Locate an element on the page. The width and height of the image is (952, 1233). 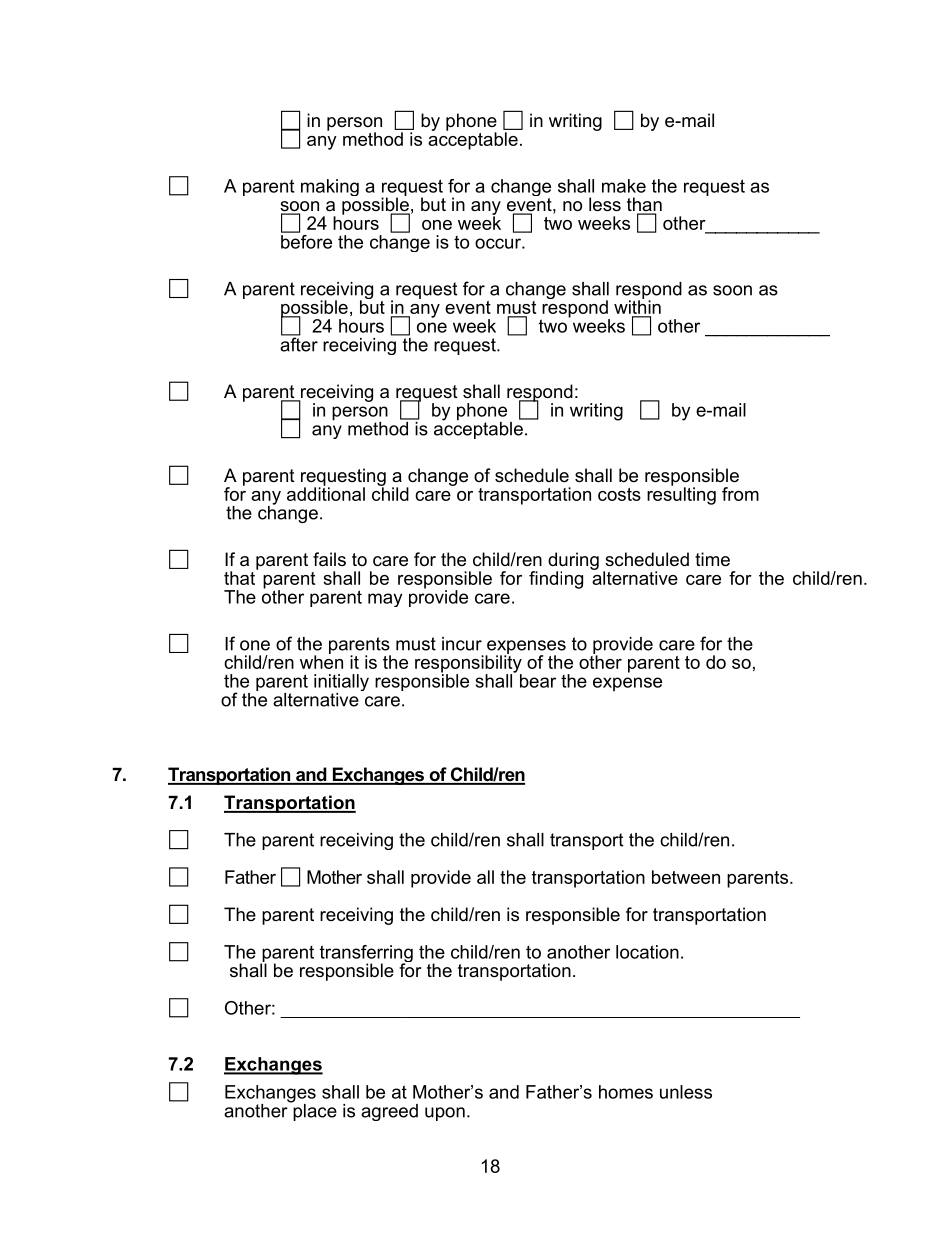
time is located at coordinates (712, 559).
